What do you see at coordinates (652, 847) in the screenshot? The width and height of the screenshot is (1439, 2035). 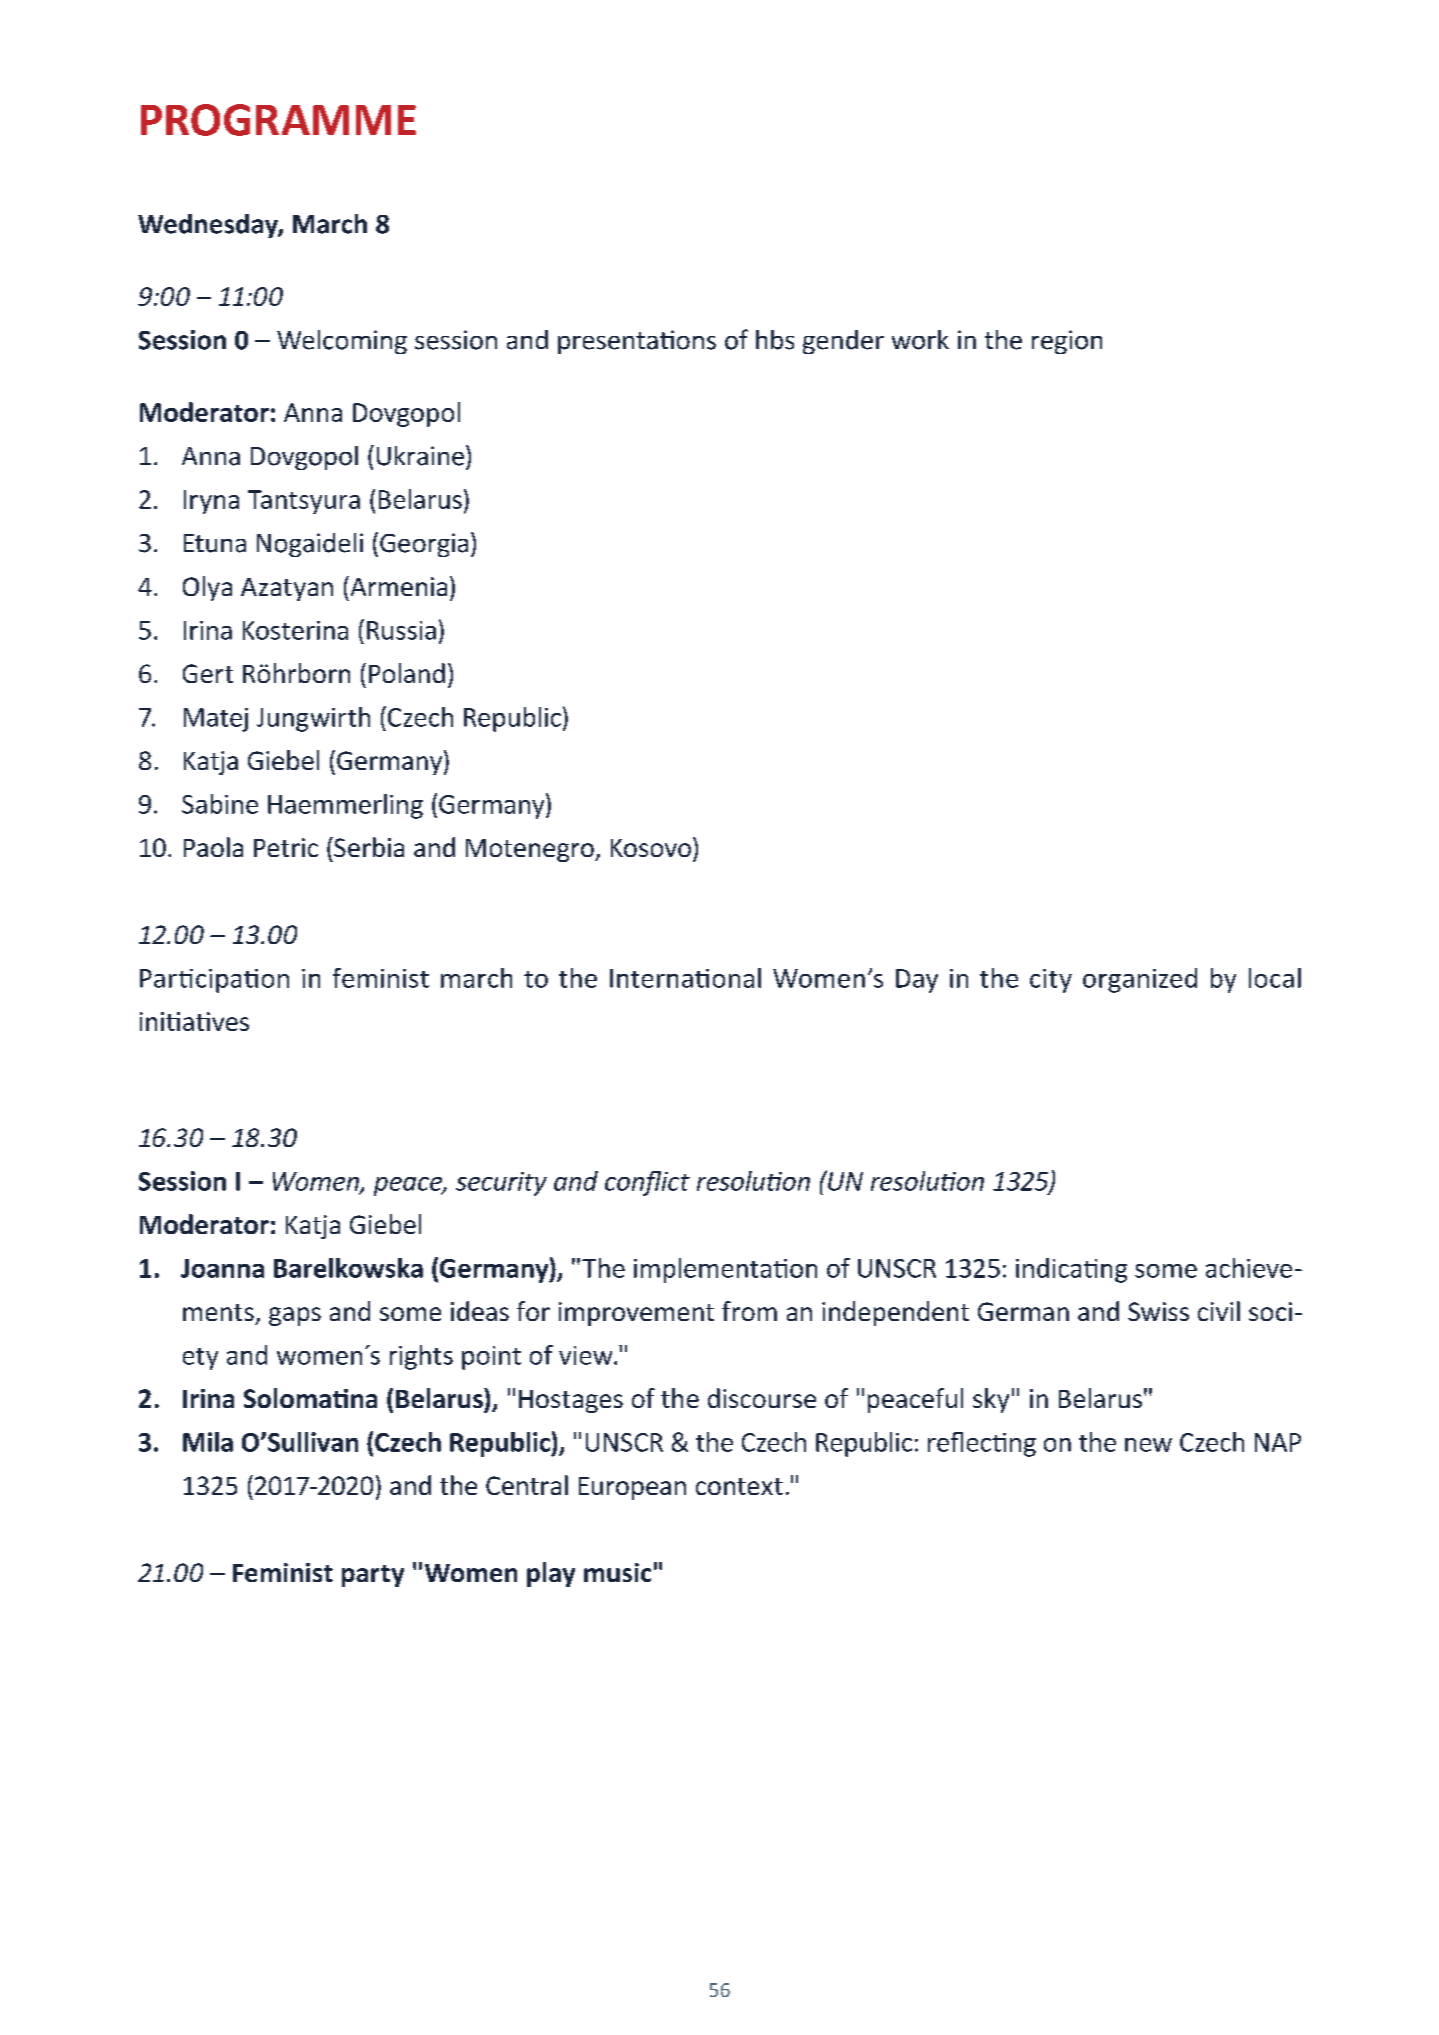 I see `Kosovo` at bounding box center [652, 847].
